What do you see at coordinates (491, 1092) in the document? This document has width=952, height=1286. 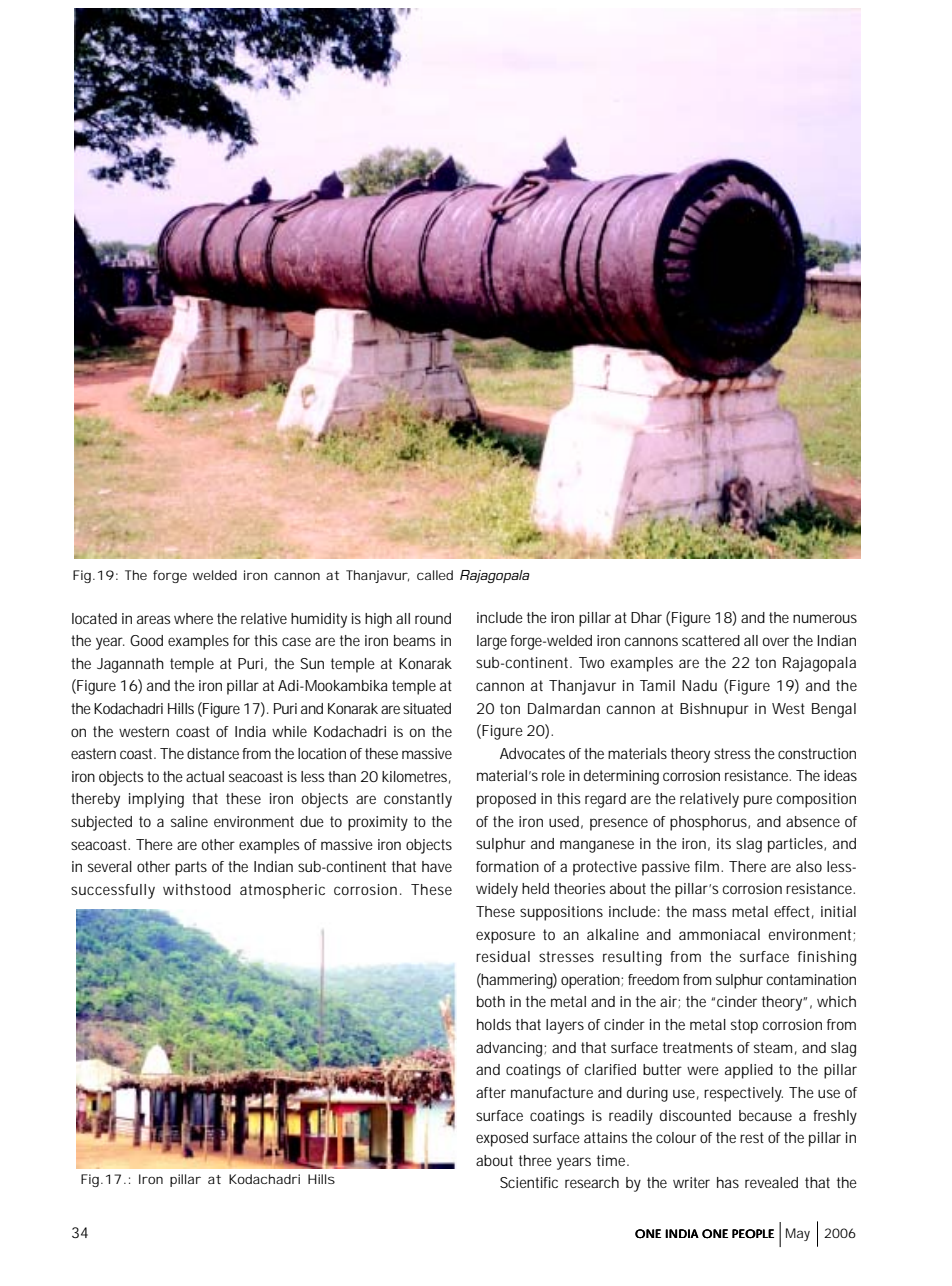 I see `after` at bounding box center [491, 1092].
